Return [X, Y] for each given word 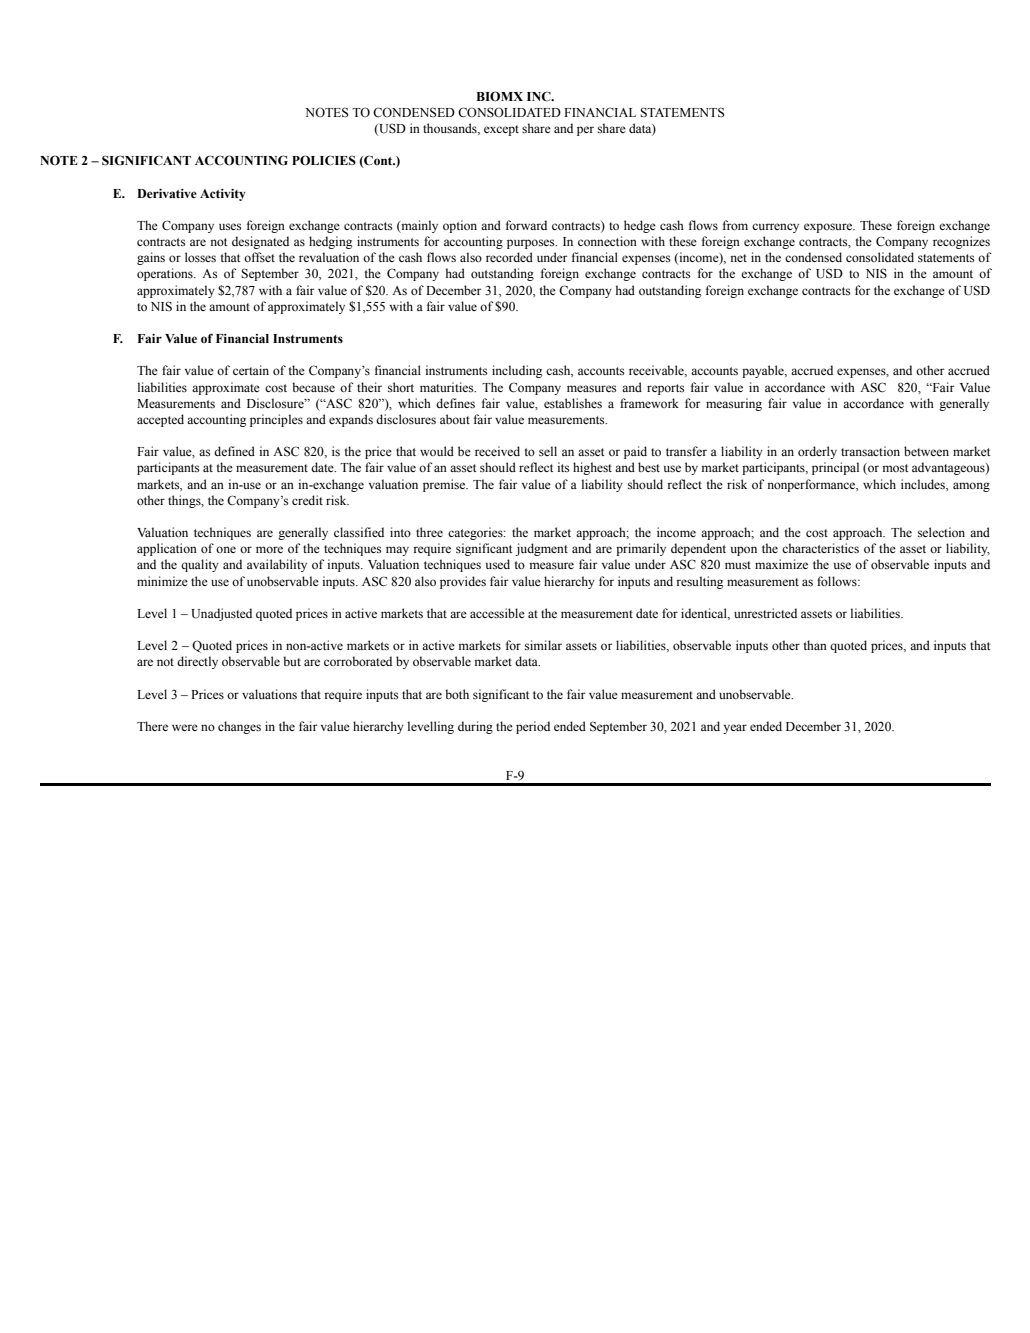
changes [239, 727]
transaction [870, 451]
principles [276, 420]
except [501, 130]
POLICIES [324, 160]
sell [548, 451]
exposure [829, 228]
